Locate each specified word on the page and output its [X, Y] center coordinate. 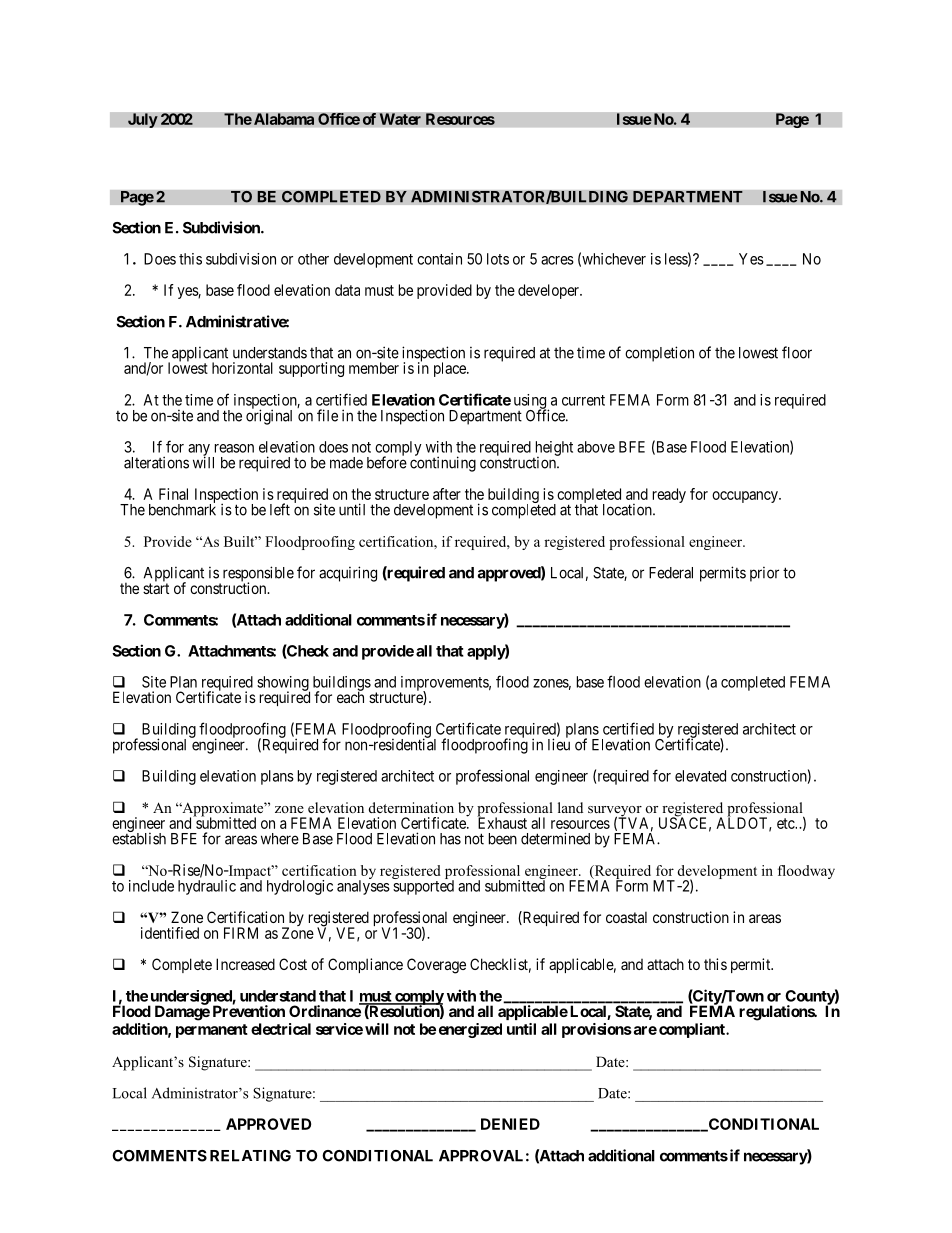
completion [659, 354]
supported [423, 886]
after [447, 494]
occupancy [746, 497]
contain [439, 259]
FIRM [241, 933]
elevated [700, 776]
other [313, 259]
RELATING [250, 1156]
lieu [559, 744]
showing [283, 684]
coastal [626, 917]
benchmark [182, 509]
